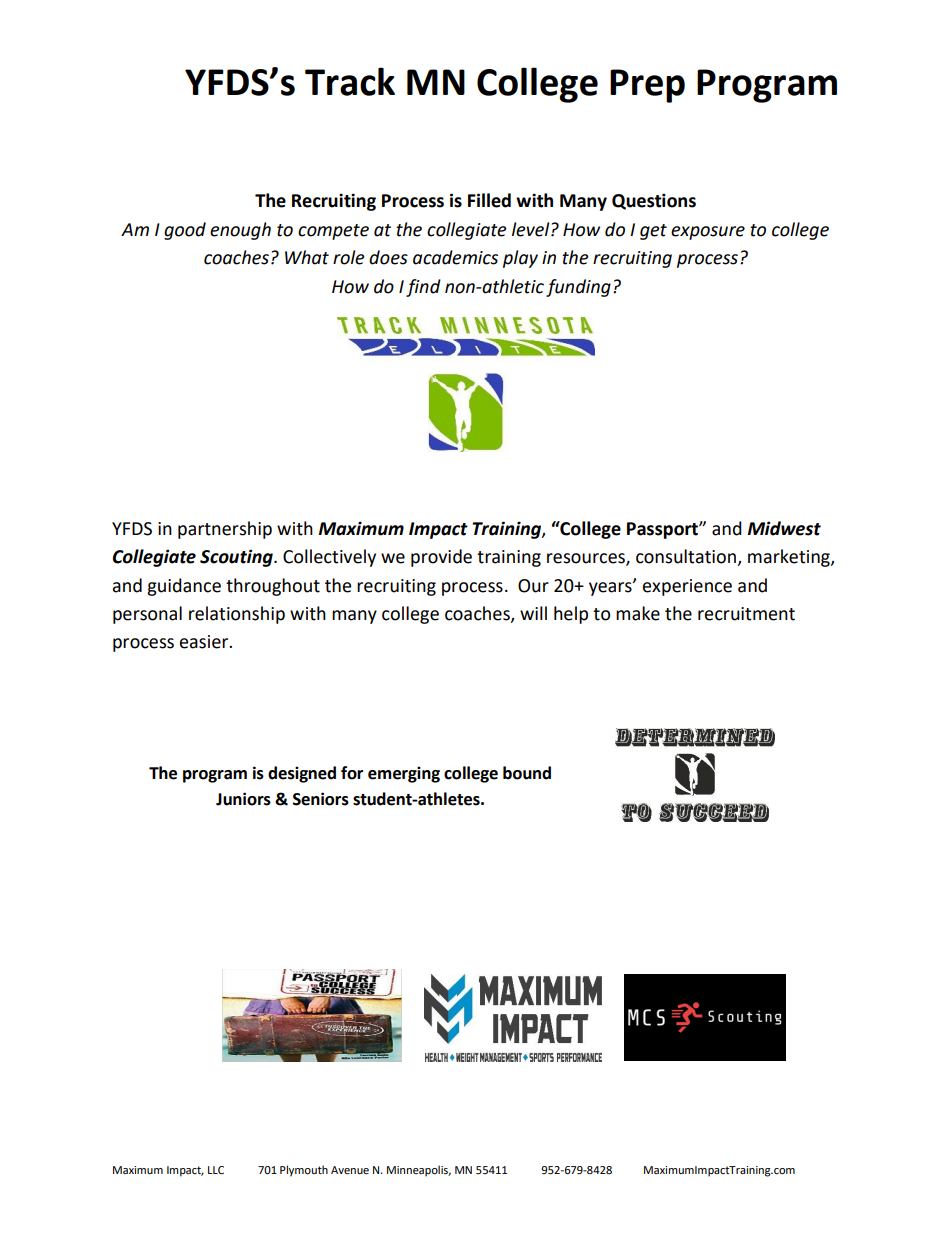 This screenshot has height=1233, width=952. What do you see at coordinates (784, 528) in the screenshot?
I see `Midwest` at bounding box center [784, 528].
